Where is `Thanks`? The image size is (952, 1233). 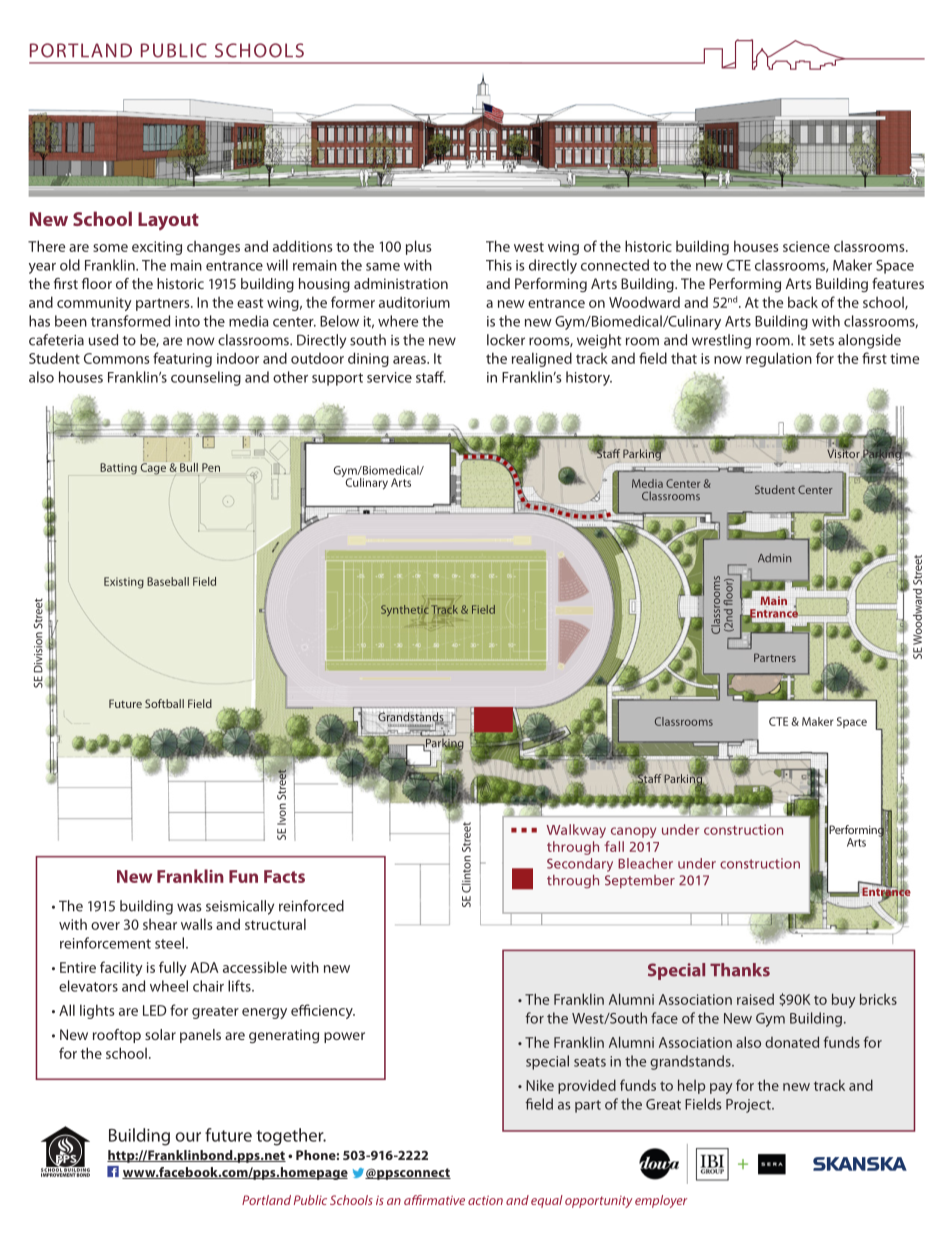 Thanks is located at coordinates (740, 970).
